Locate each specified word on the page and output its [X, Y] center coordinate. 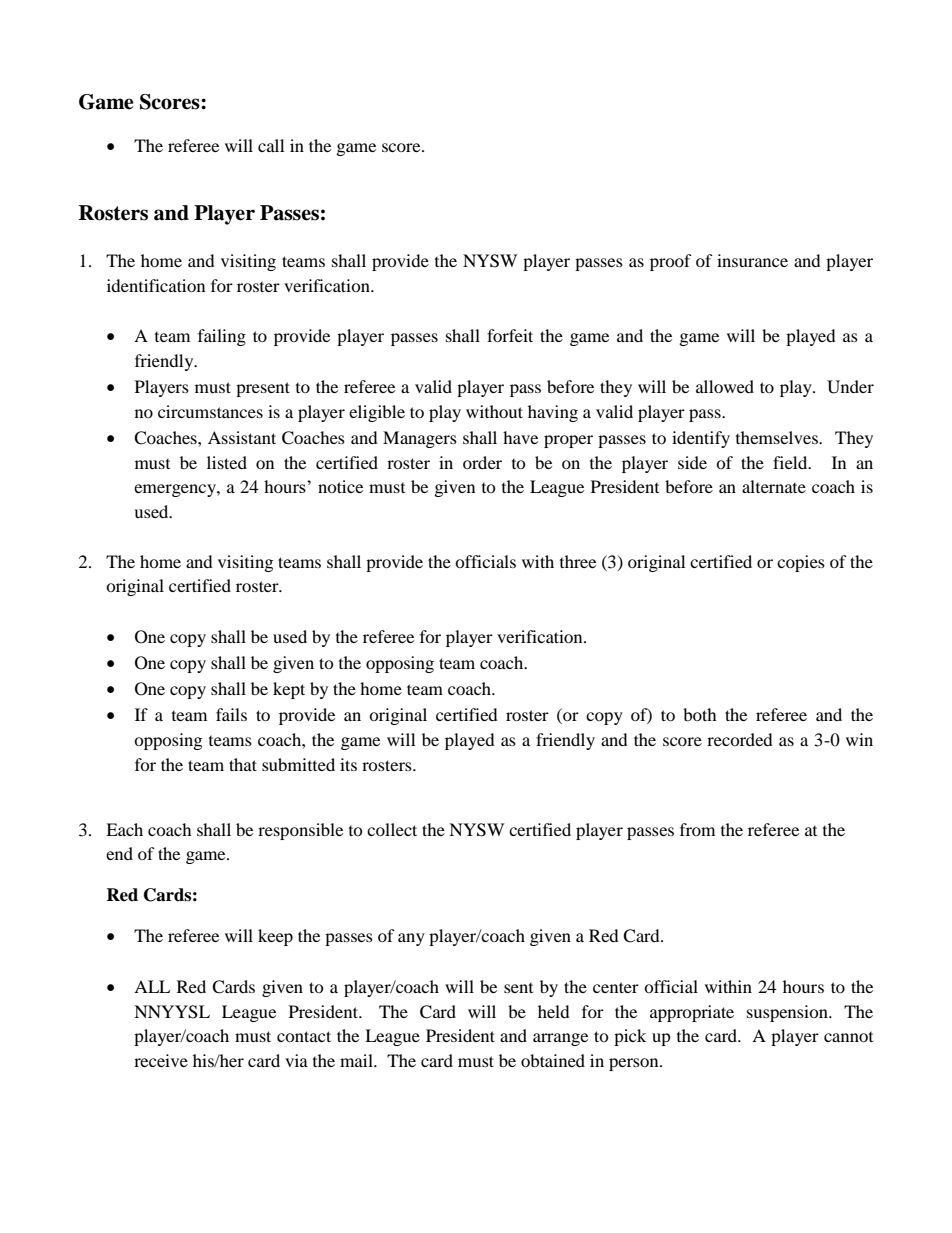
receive [161, 1060]
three [578, 561]
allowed [725, 386]
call [271, 145]
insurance [752, 260]
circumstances [210, 411]
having [553, 413]
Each [124, 829]
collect [392, 829]
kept [289, 690]
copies [801, 563]
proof [671, 262]
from [697, 829]
